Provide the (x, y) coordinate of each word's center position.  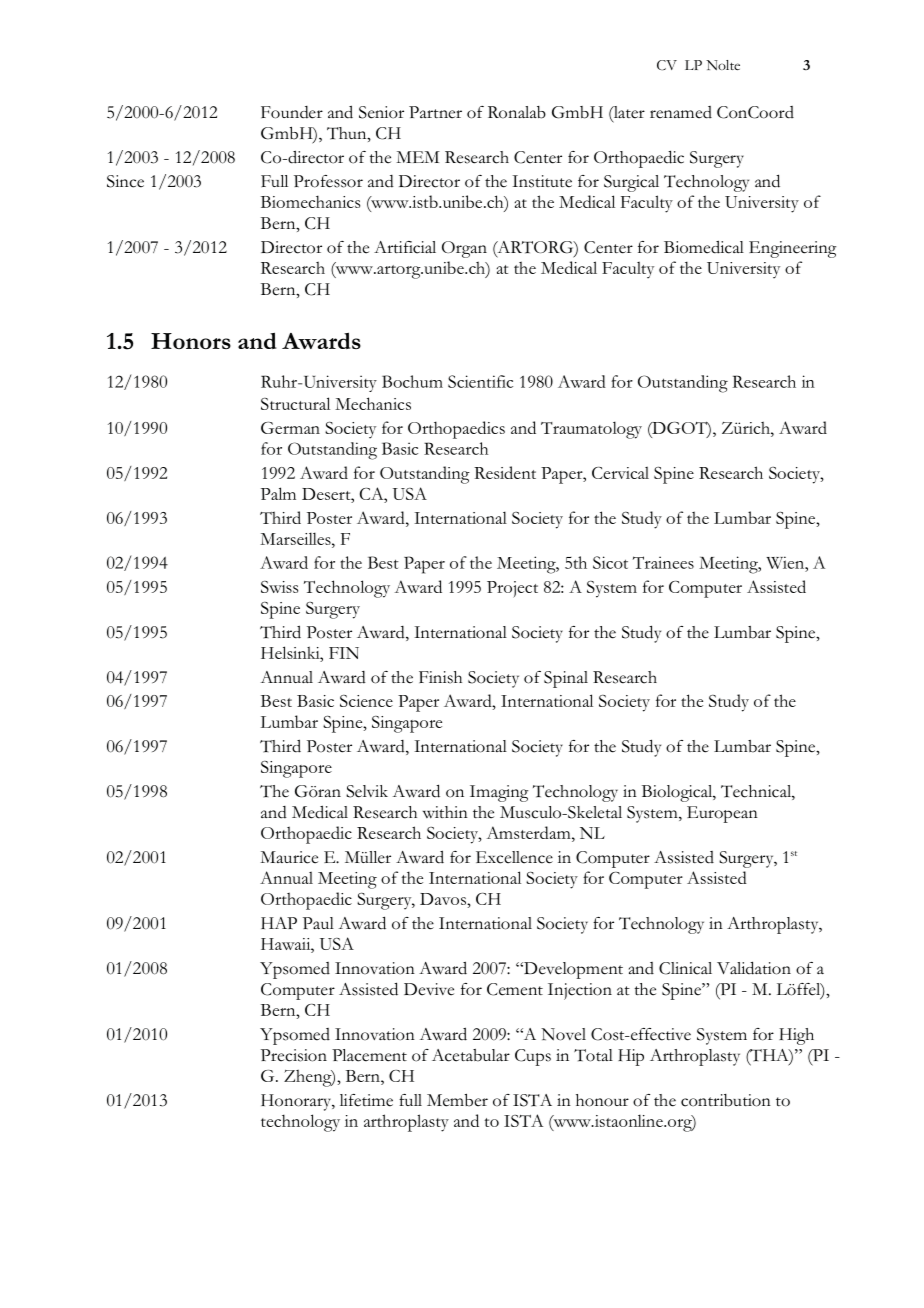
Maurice (289, 857)
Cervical (620, 473)
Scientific (480, 381)
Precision (294, 1055)
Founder (292, 112)
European (722, 814)
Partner (435, 112)
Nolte (723, 65)
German (290, 428)
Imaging (499, 793)
